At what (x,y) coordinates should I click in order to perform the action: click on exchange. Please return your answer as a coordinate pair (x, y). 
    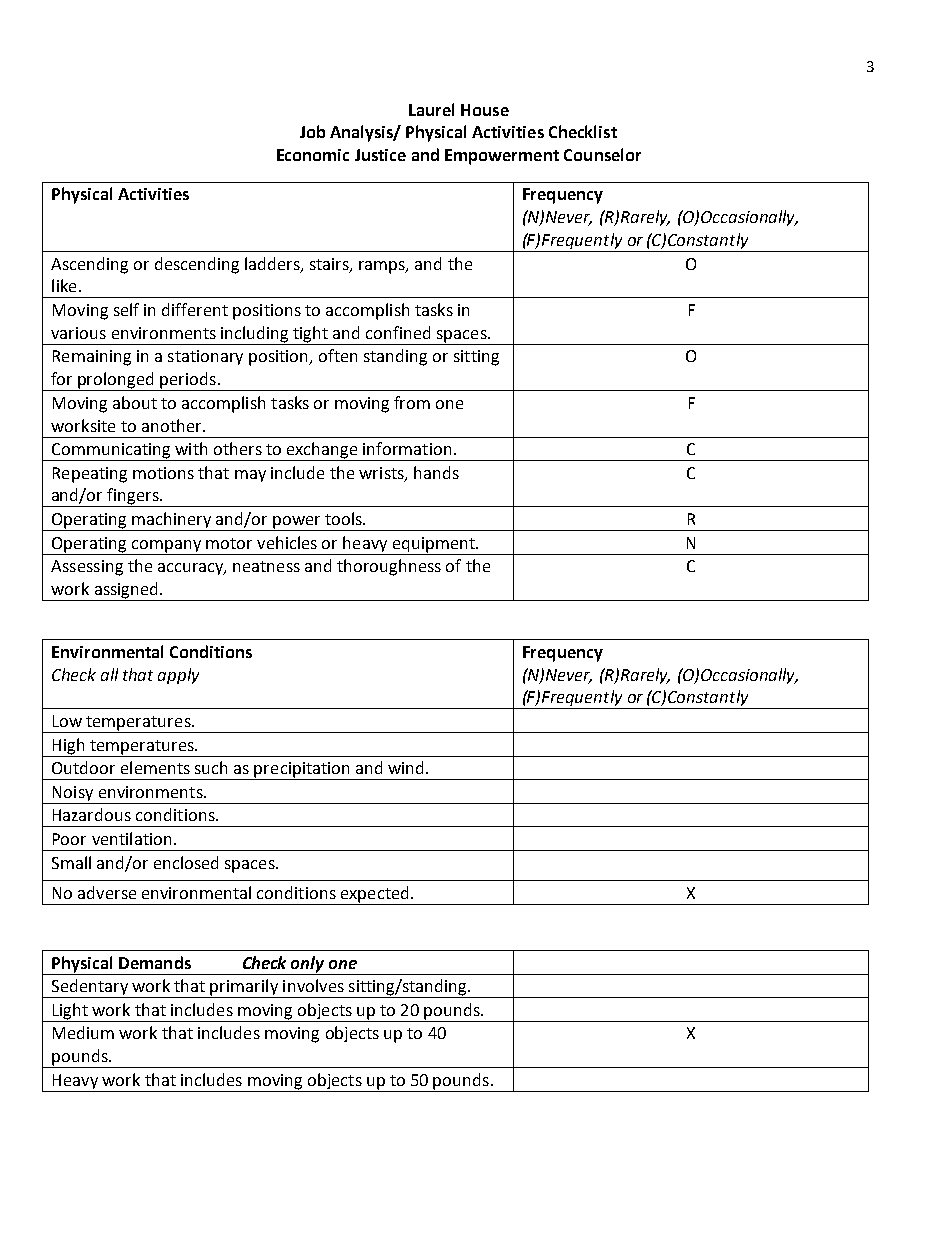
    Looking at the image, I should click on (322, 451).
